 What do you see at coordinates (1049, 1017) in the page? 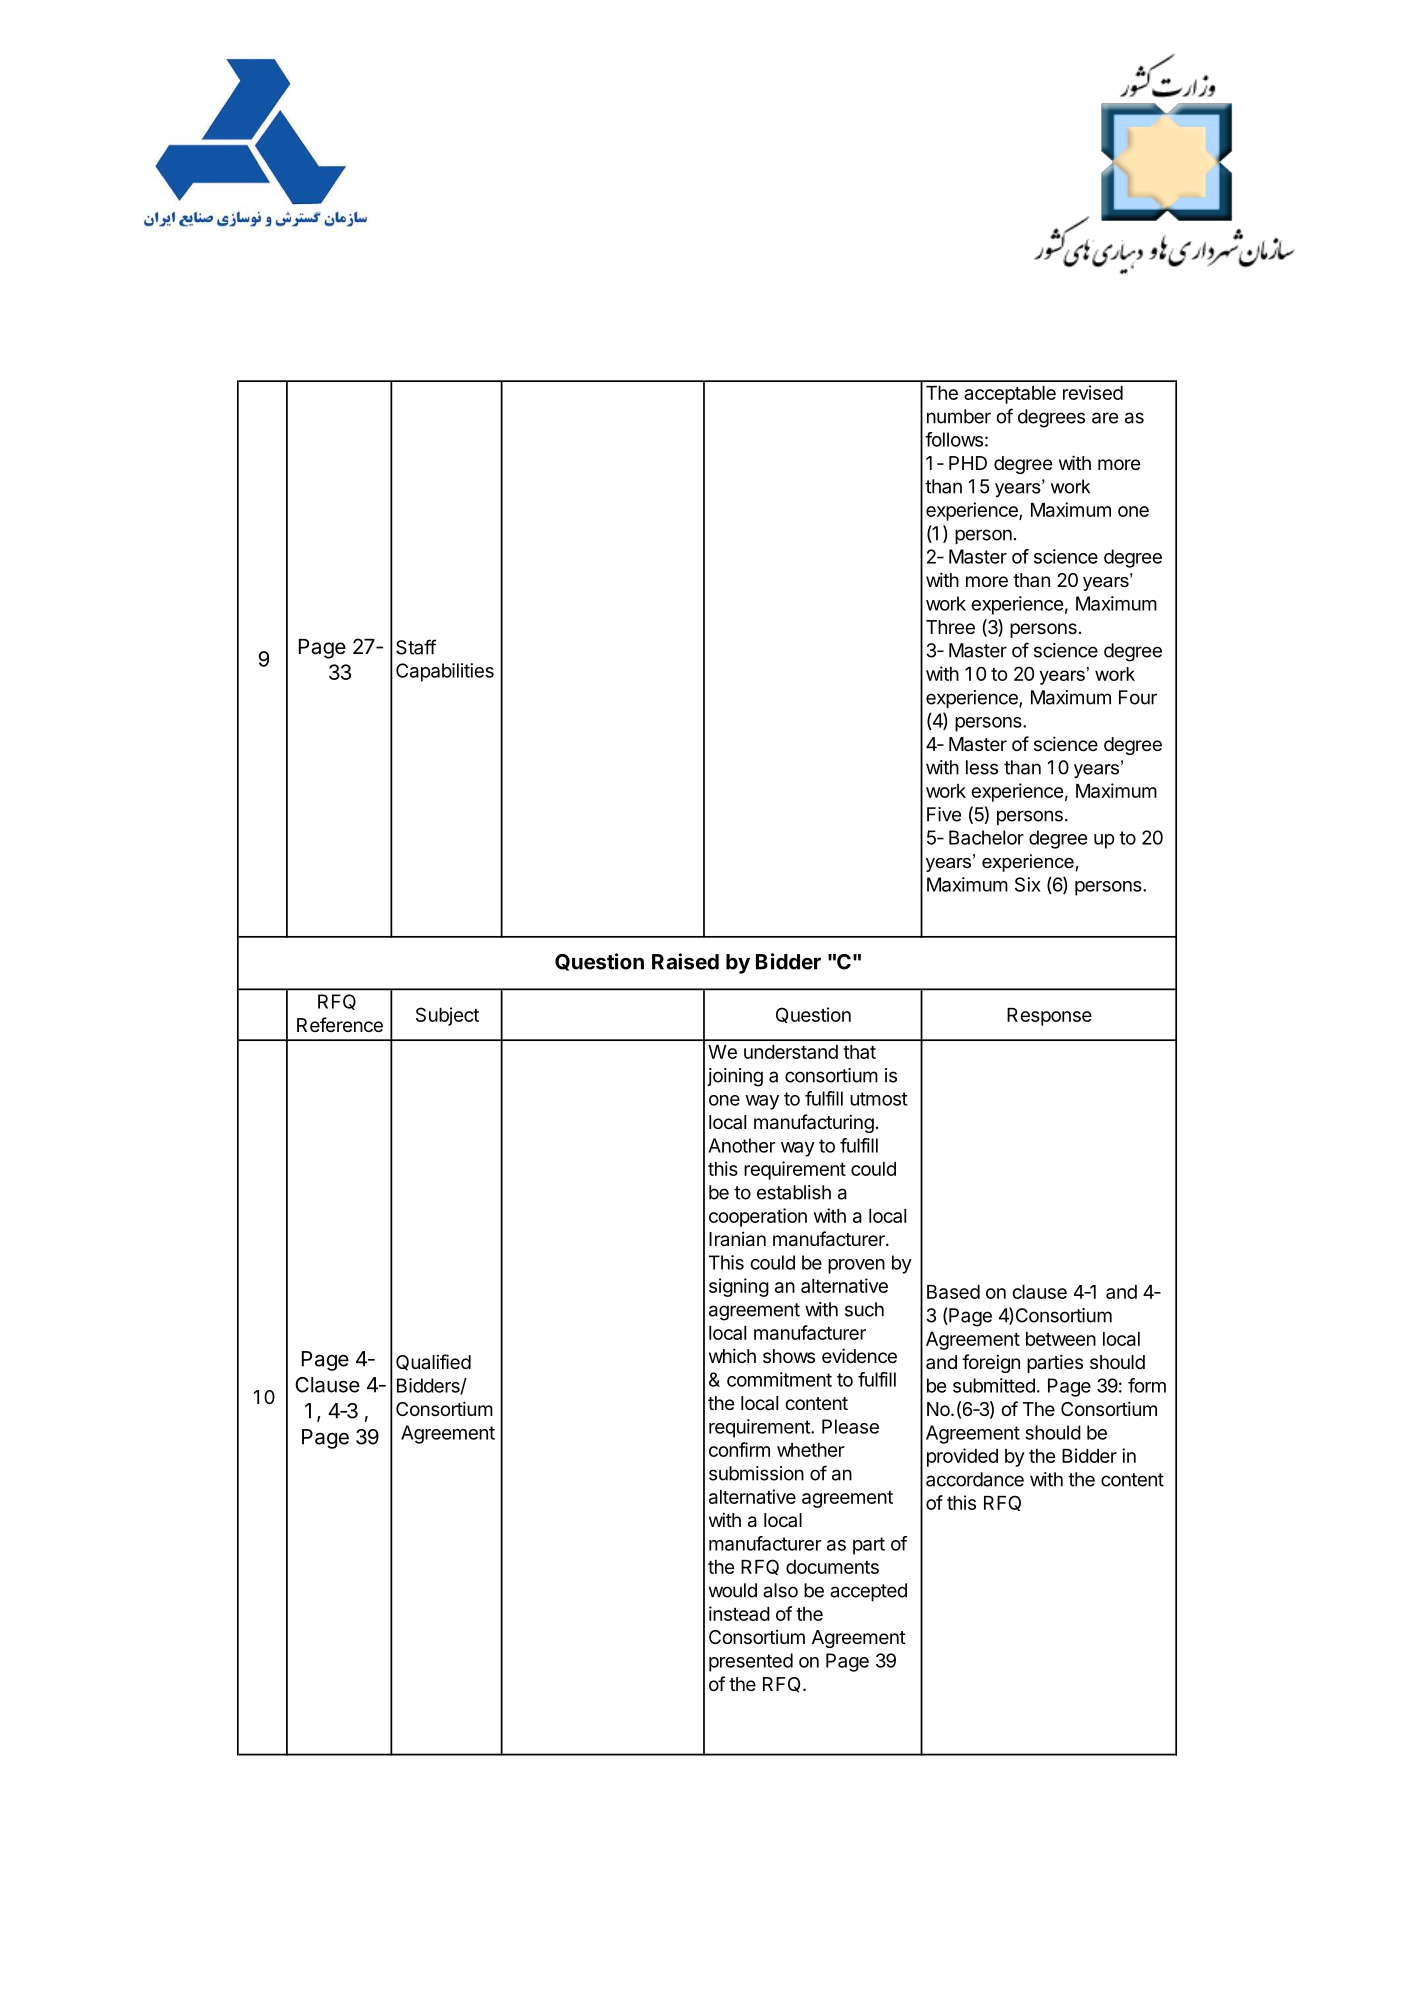
I see `Response` at bounding box center [1049, 1017].
